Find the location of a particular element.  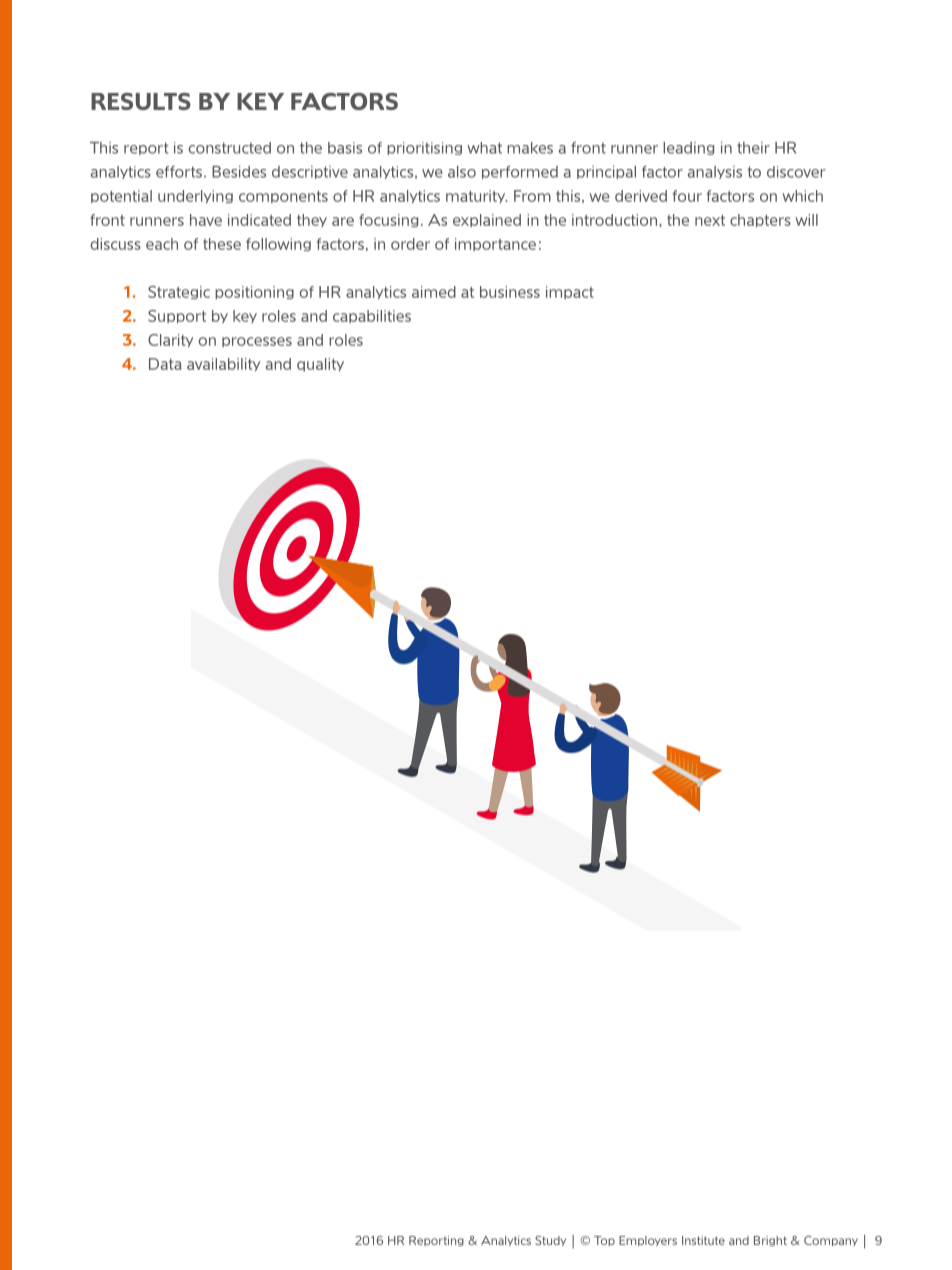

quality is located at coordinates (320, 365).
